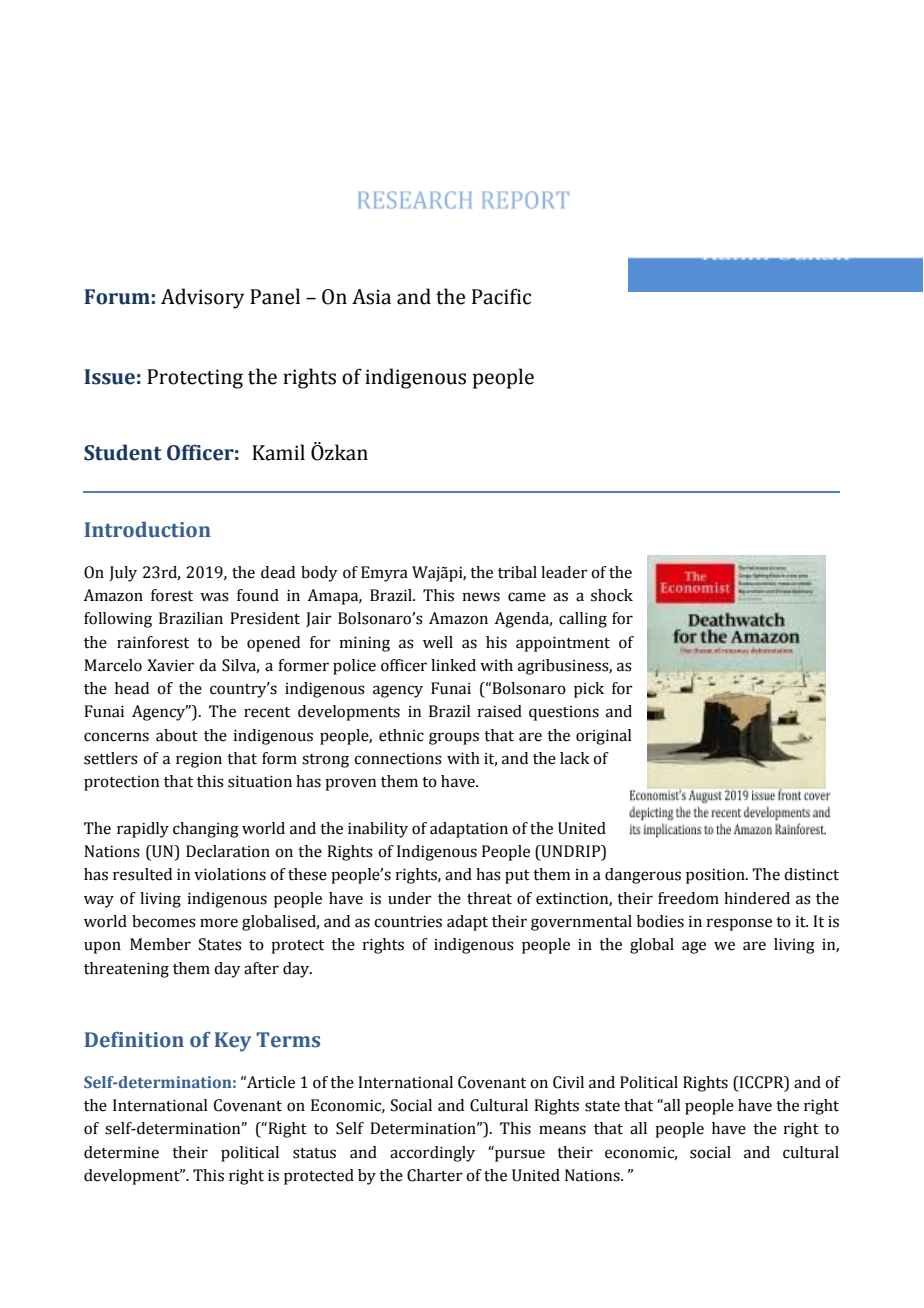 This page has height=1308, width=924. I want to click on Asia, so click(371, 297).
